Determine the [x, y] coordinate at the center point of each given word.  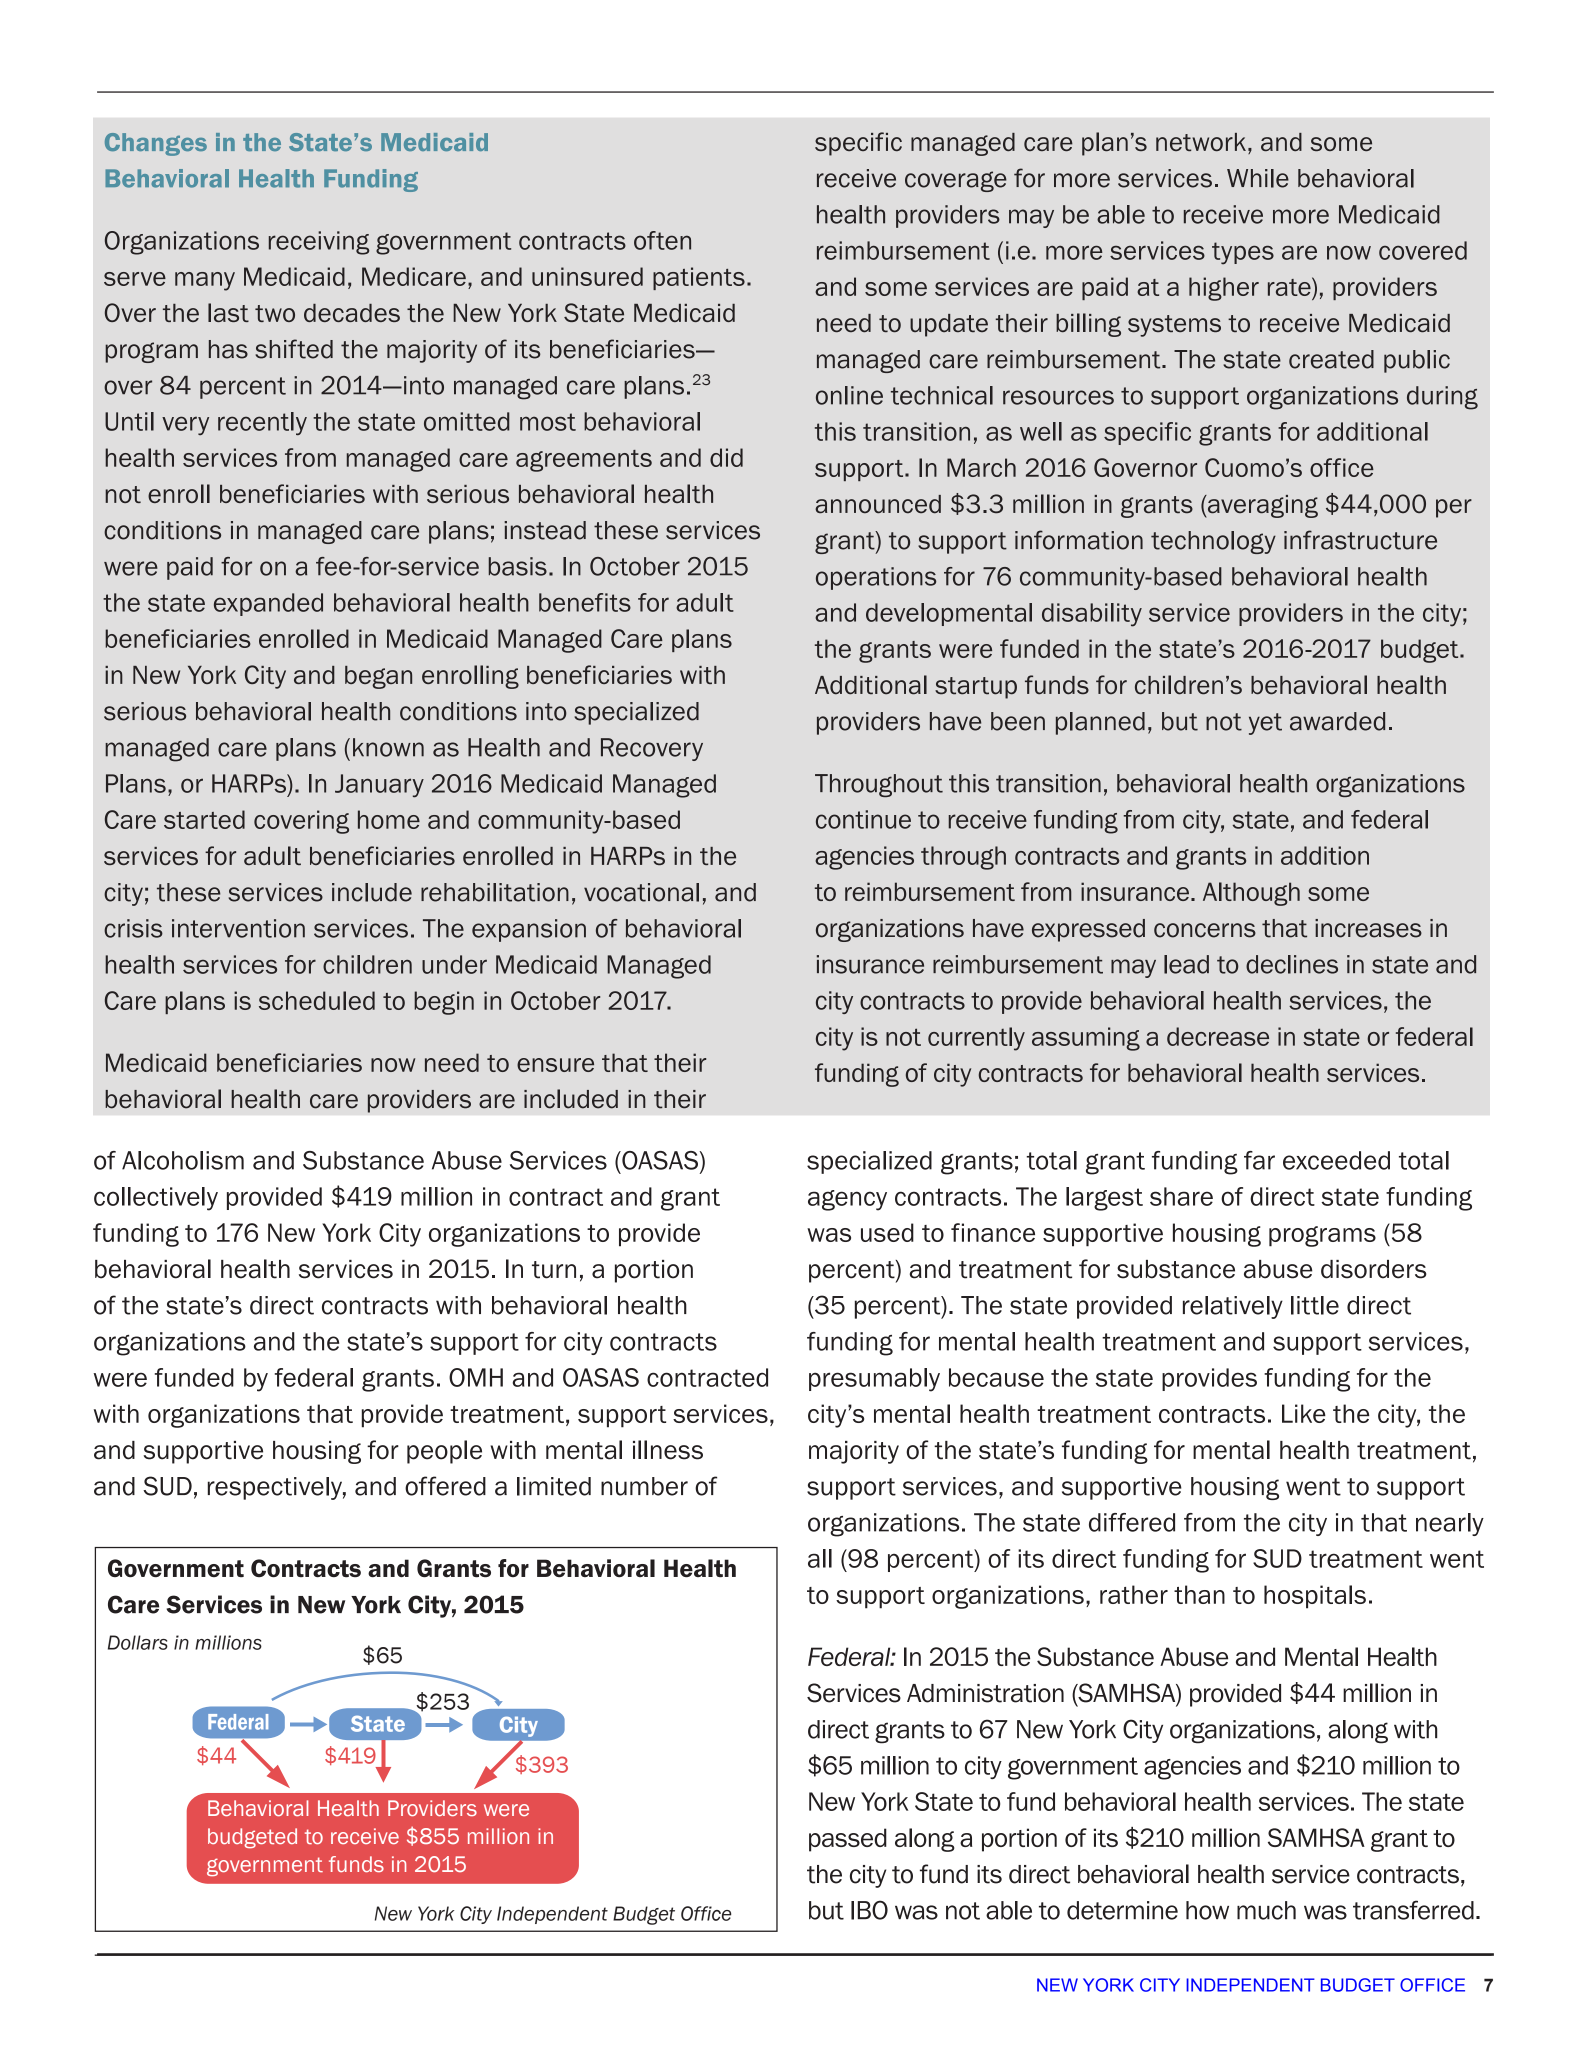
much [1266, 1910]
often [662, 240]
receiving [319, 243]
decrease [1218, 1036]
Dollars [138, 1642]
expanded [268, 604]
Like [1304, 1413]
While [1258, 178]
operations [876, 578]
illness [668, 1450]
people [444, 1452]
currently [976, 1039]
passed [848, 1840]
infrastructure [1360, 540]
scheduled [317, 1000]
